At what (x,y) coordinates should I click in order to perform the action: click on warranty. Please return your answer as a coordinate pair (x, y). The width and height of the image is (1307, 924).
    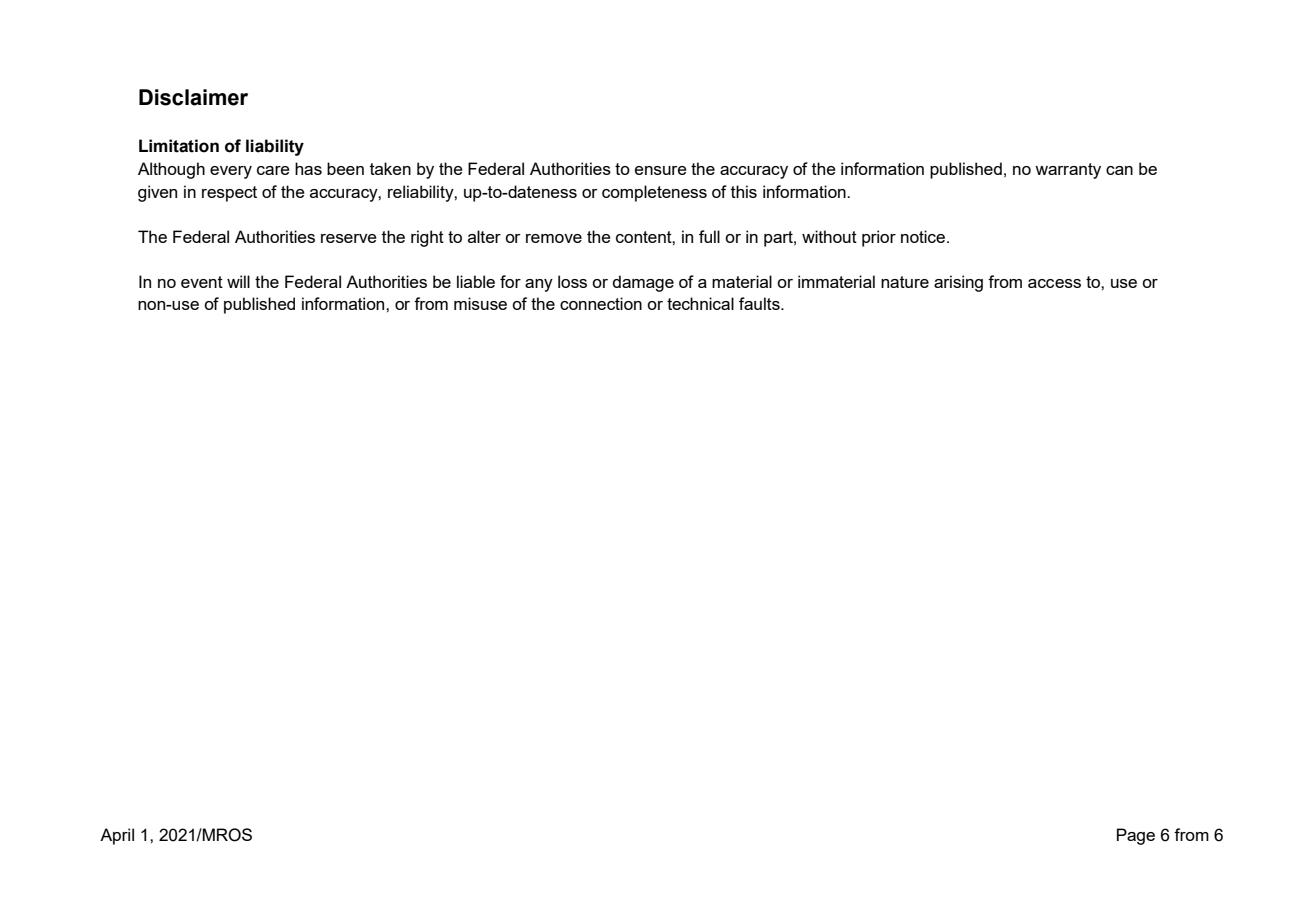
    Looking at the image, I should click on (1068, 171).
